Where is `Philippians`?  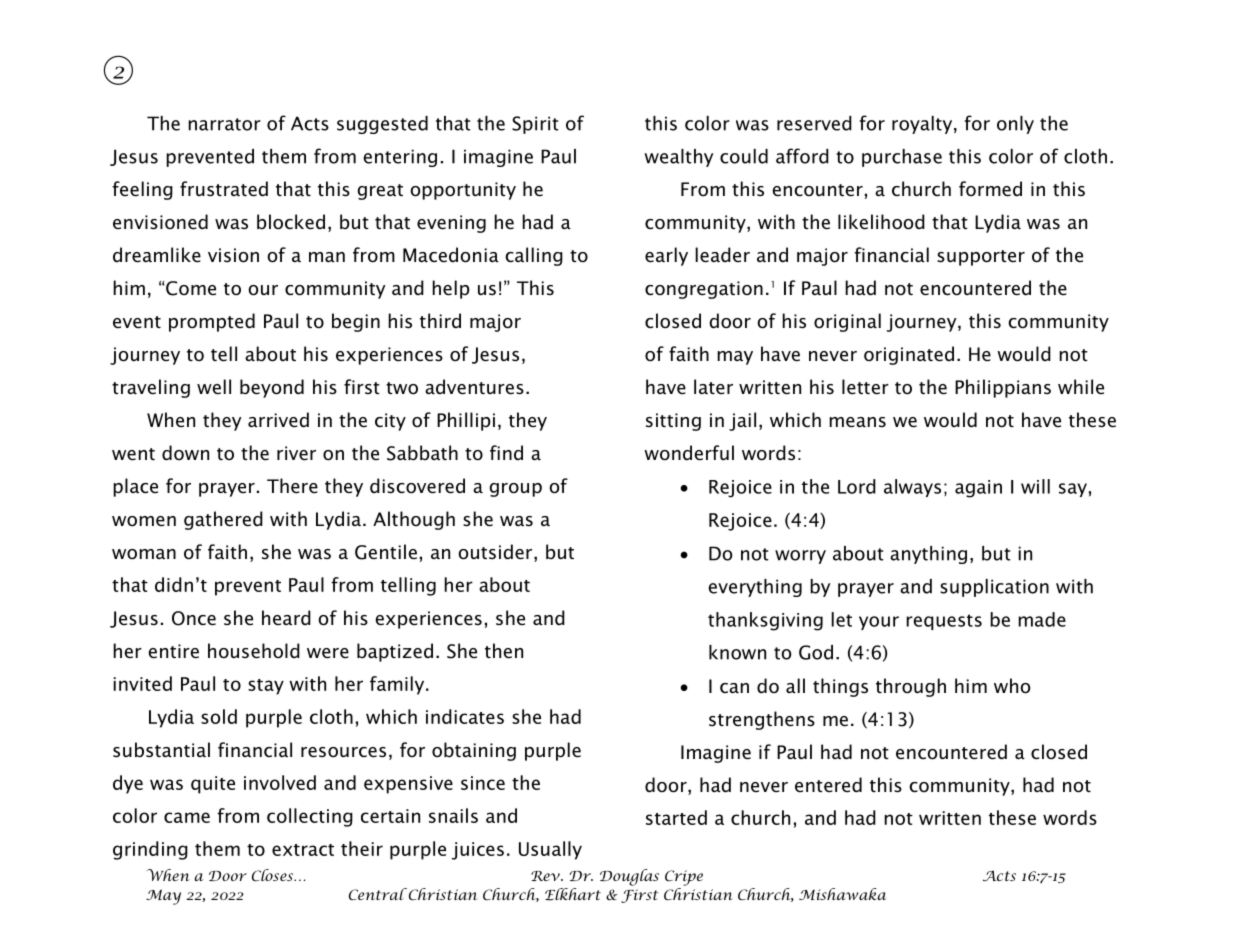 Philippians is located at coordinates (1003, 388).
